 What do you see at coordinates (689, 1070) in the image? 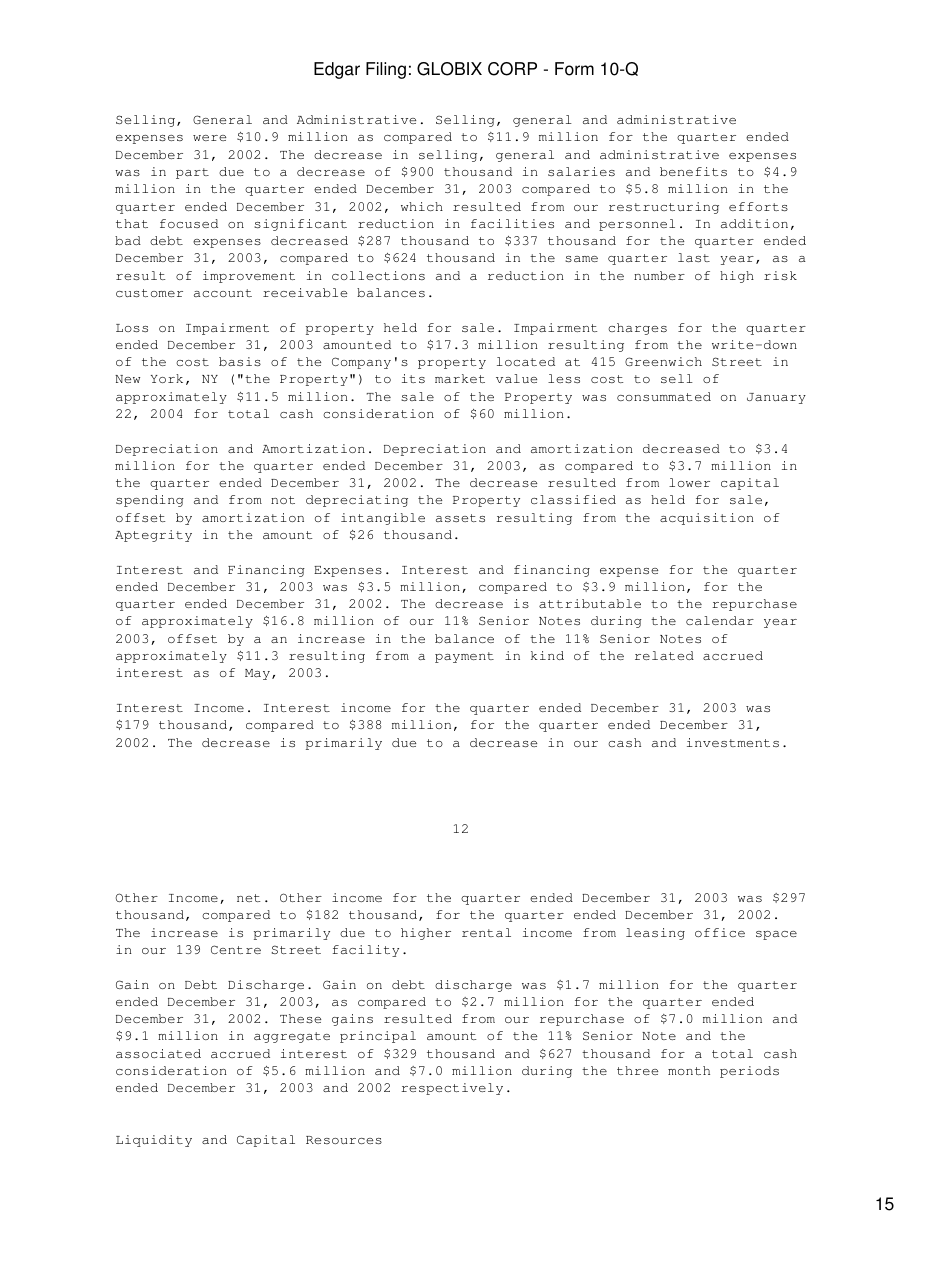
I see `month` at bounding box center [689, 1070].
